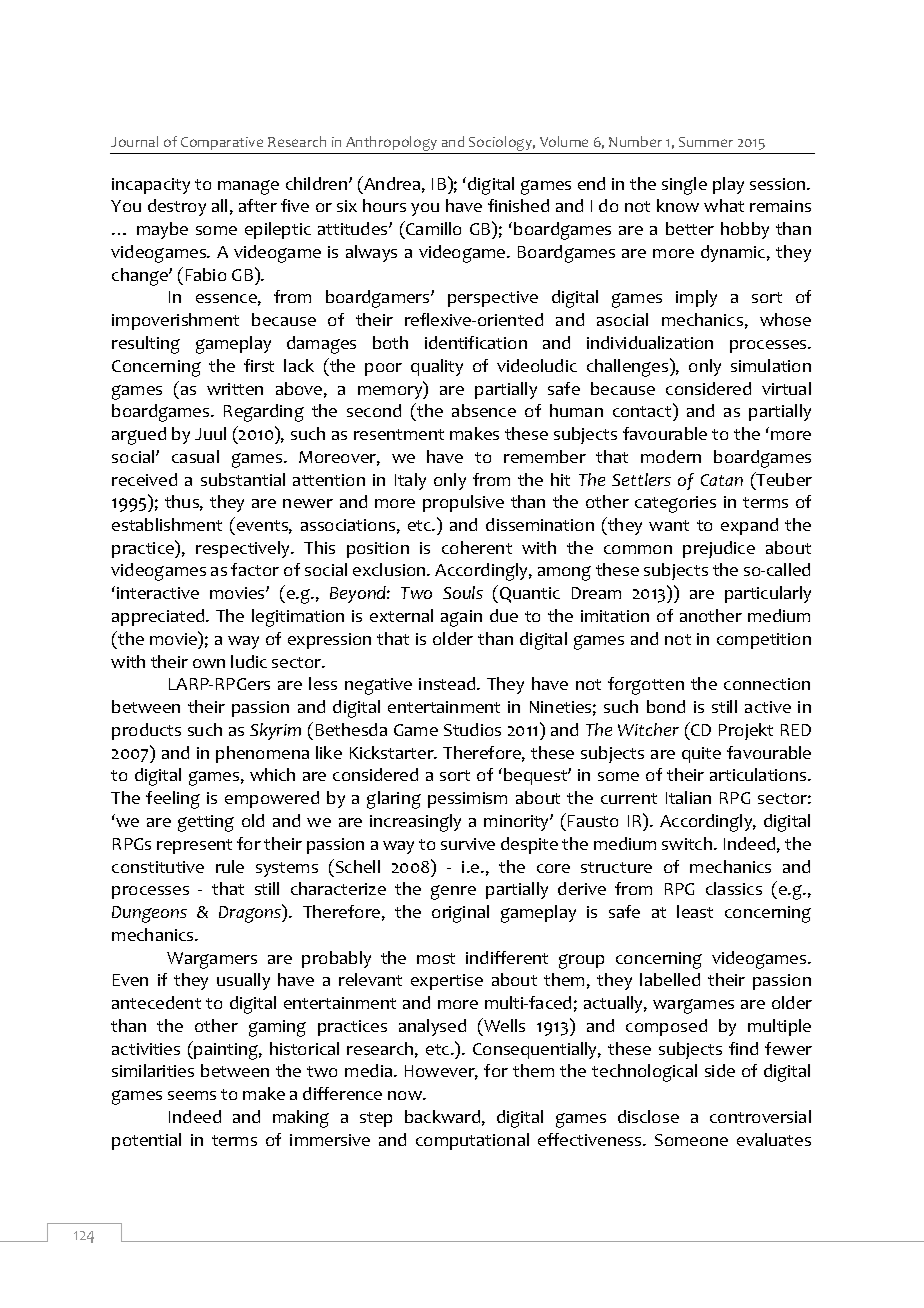 This page has height=1308, width=924. Describe the element at coordinates (760, 1116) in the page. I see `controversial` at that location.
